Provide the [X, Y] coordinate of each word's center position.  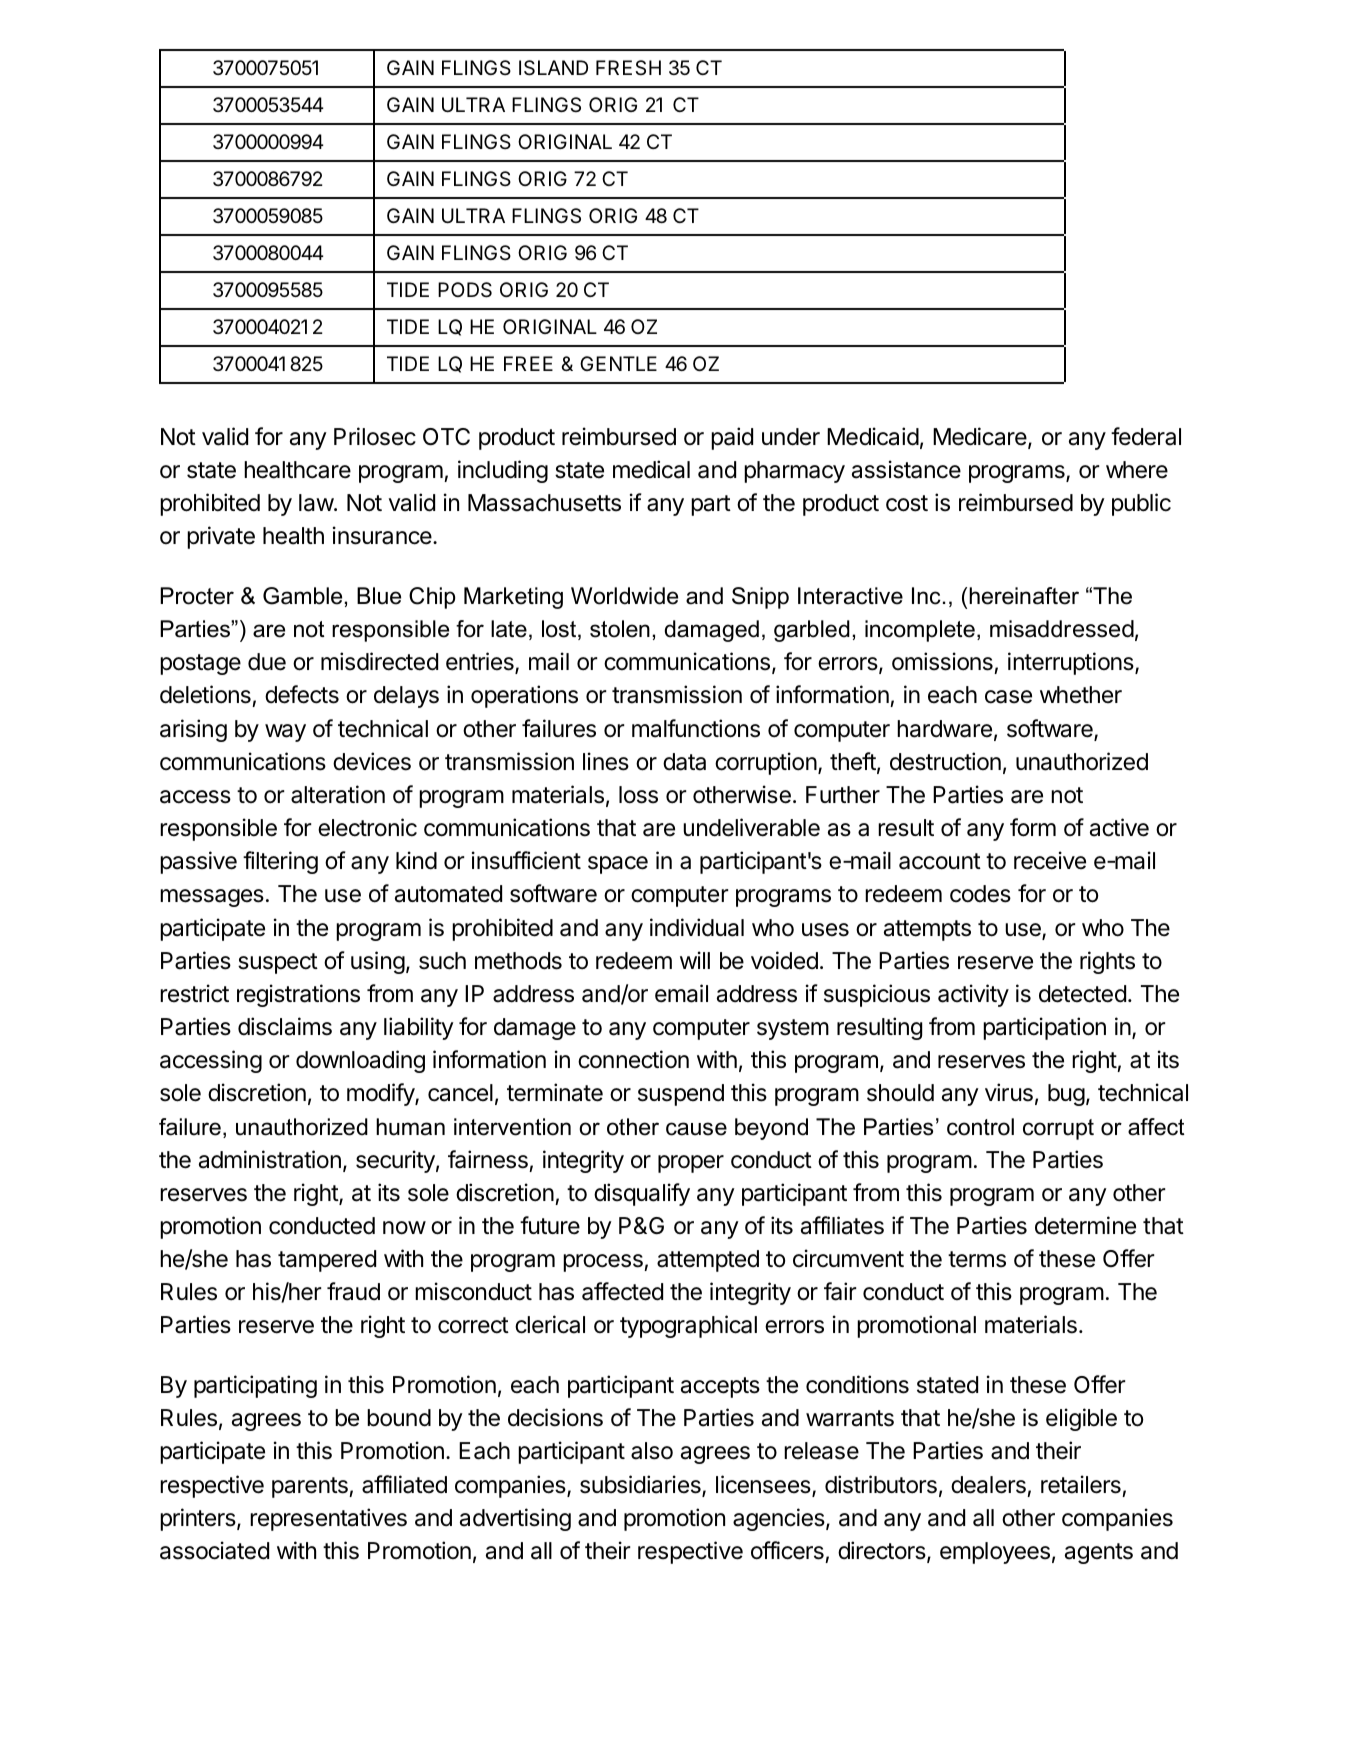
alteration [338, 794]
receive [1050, 860]
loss [638, 795]
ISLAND [553, 68]
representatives [328, 1519]
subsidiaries [641, 1485]
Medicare [981, 437]
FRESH [628, 68]
